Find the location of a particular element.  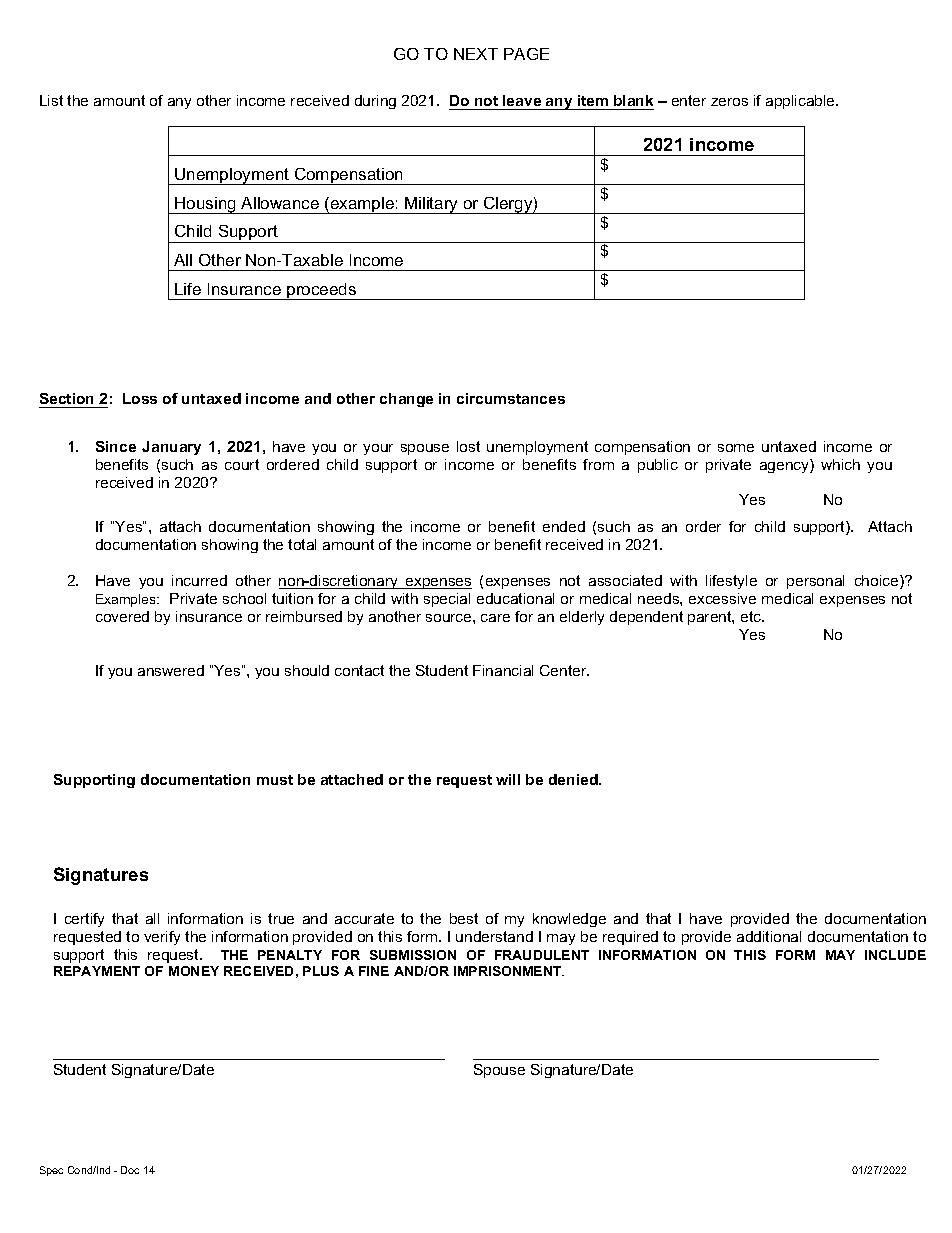

etc is located at coordinates (752, 616).
